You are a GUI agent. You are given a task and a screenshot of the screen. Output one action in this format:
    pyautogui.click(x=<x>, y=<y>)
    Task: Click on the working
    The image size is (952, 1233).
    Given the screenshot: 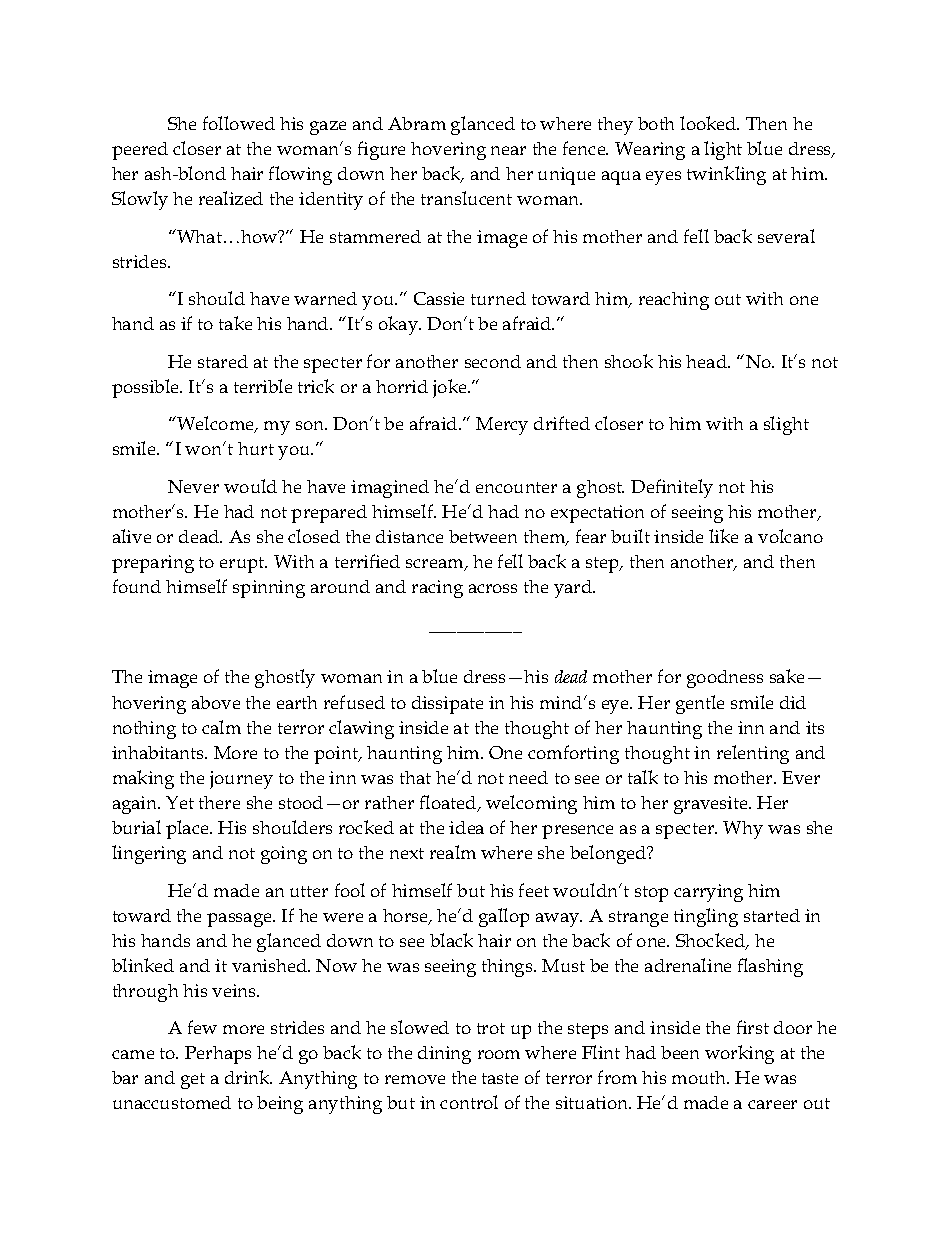 What is the action you would take?
    pyautogui.click(x=739, y=1054)
